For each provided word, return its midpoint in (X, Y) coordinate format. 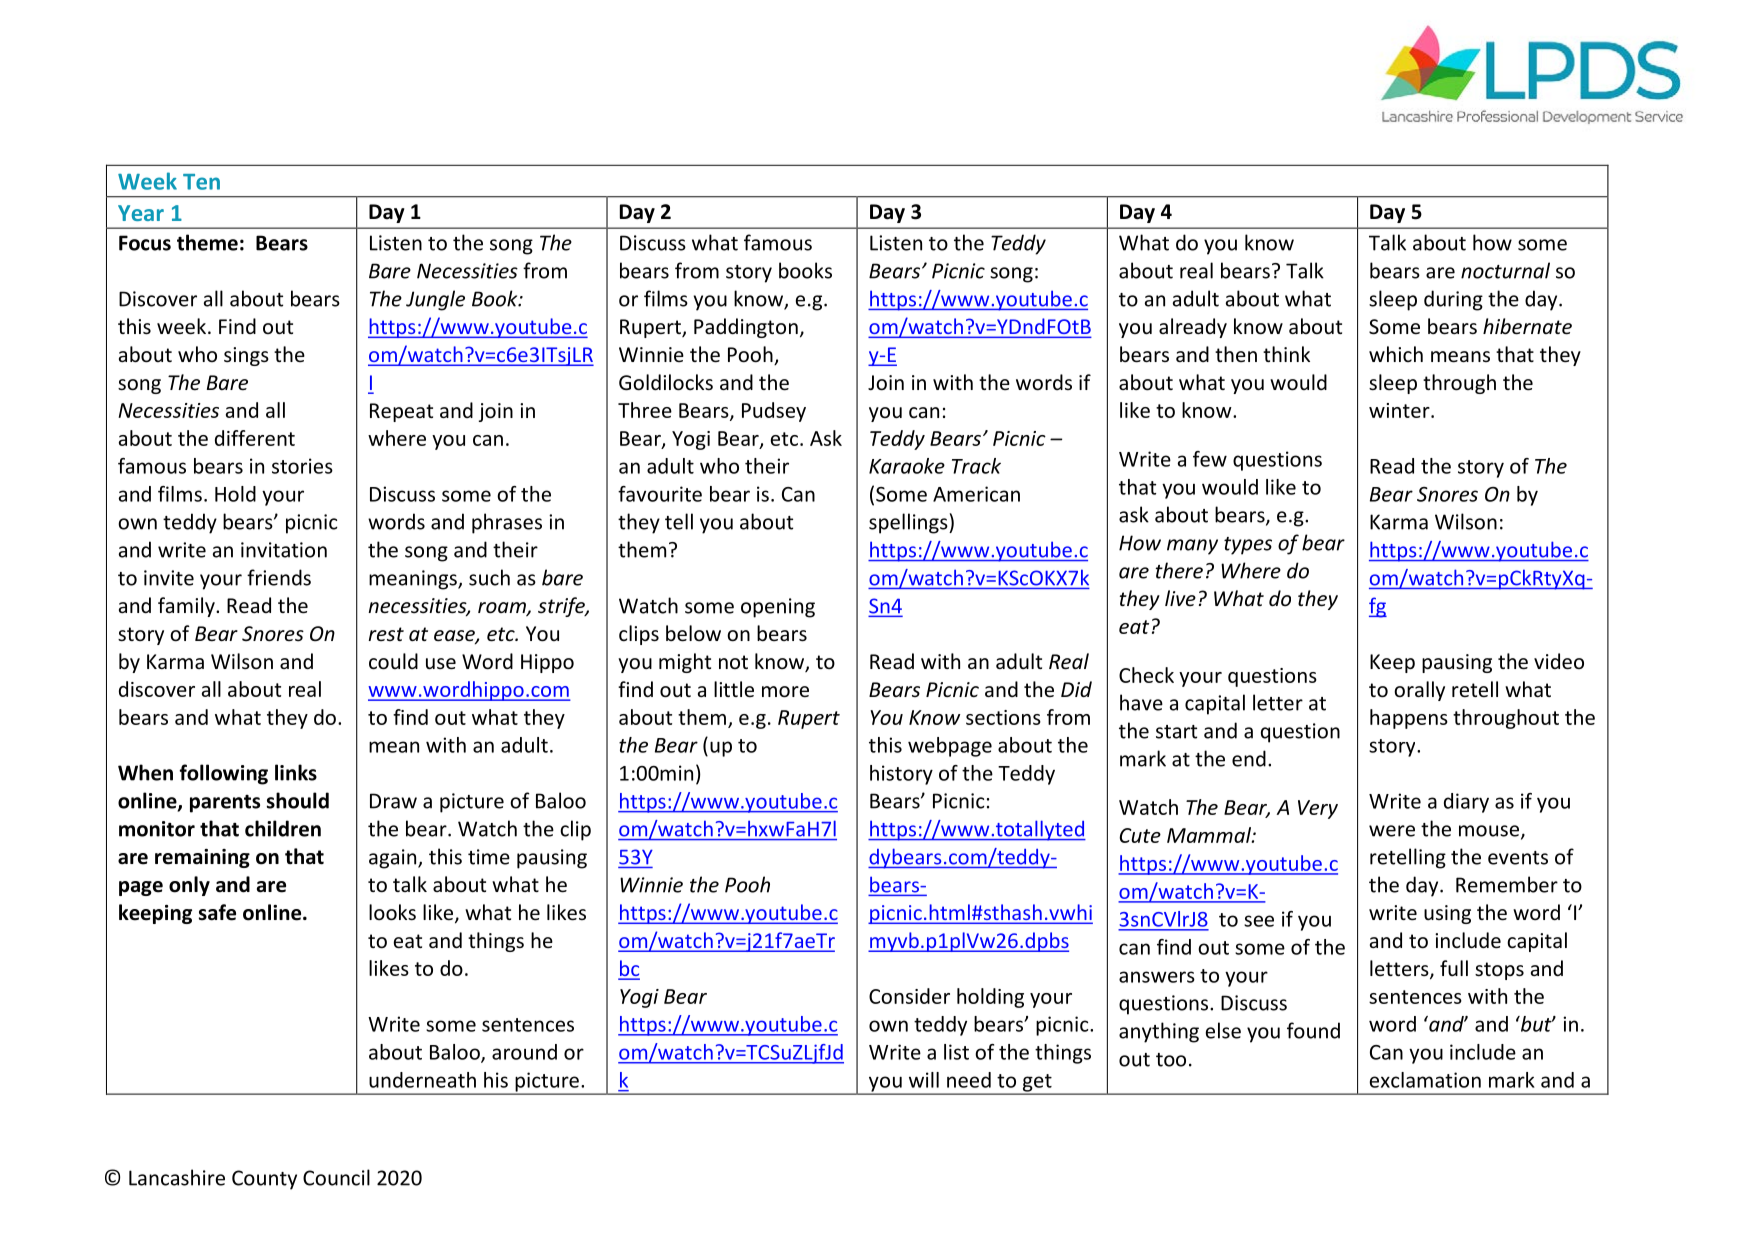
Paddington (746, 328)
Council (336, 1177)
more (785, 692)
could (393, 661)
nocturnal (1505, 270)
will (924, 1080)
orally (1419, 691)
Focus (145, 243)
